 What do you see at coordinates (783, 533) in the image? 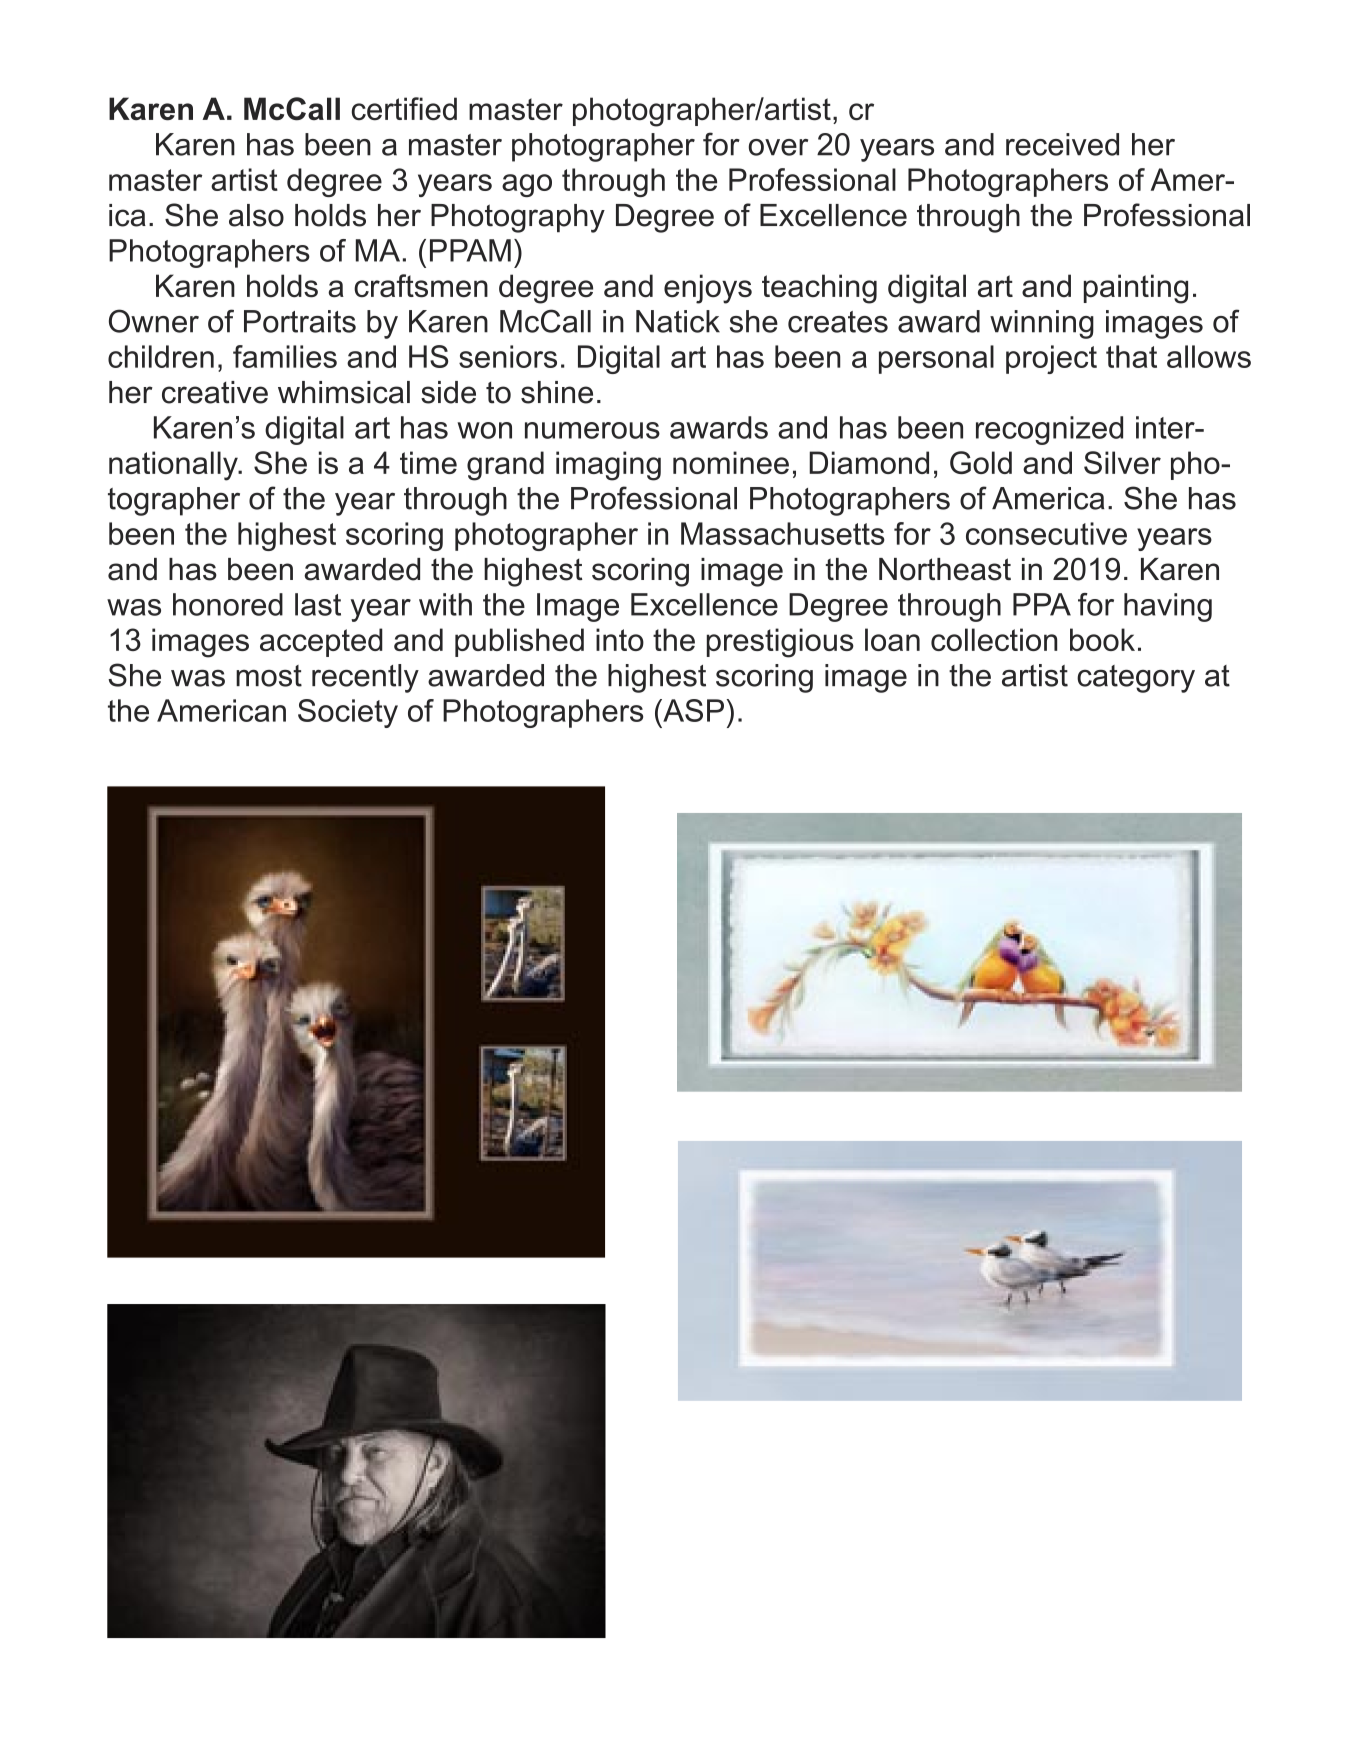
I see `Massachusetts` at bounding box center [783, 533].
